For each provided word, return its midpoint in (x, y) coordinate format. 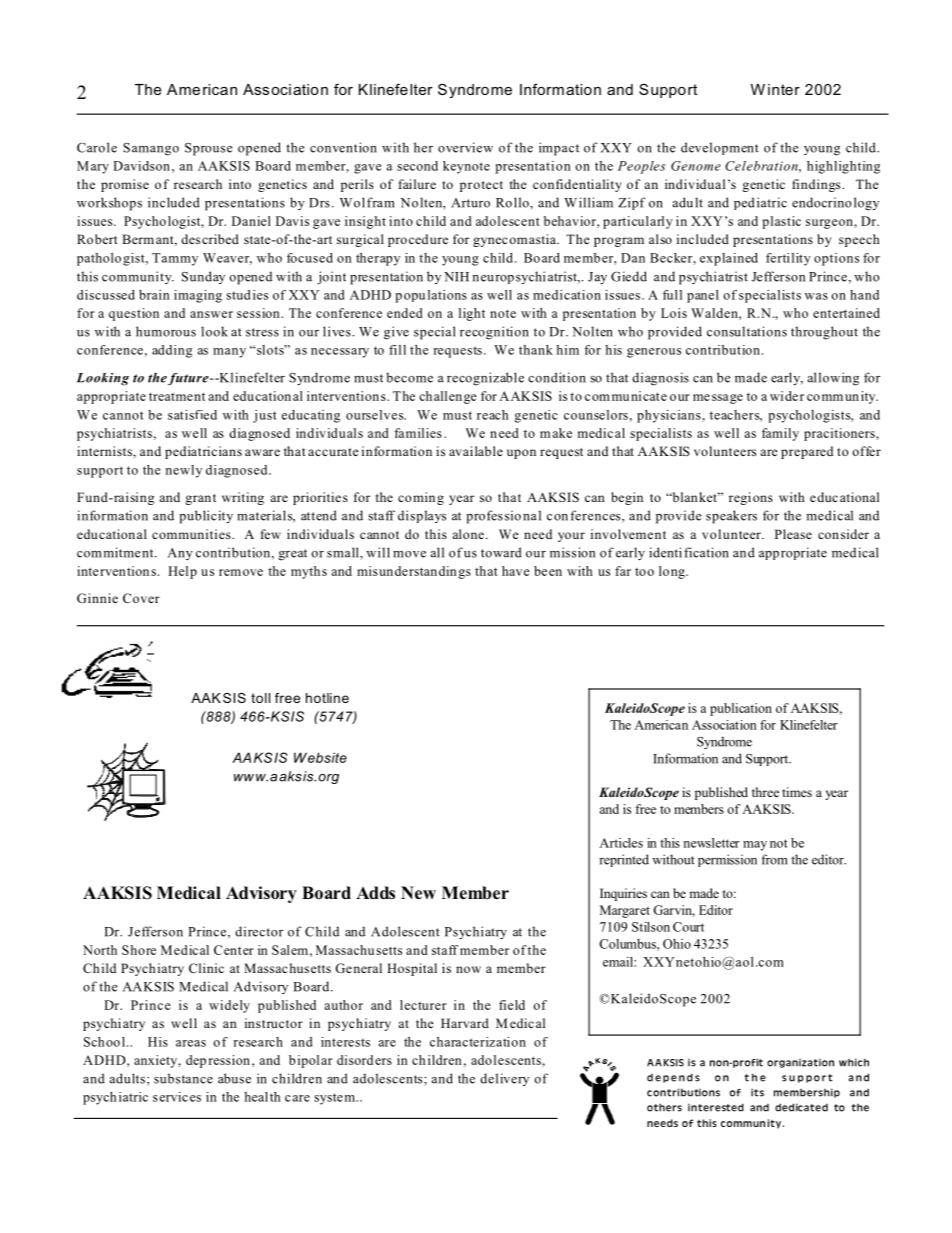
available (476, 451)
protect (481, 186)
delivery (504, 1079)
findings (817, 185)
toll (260, 698)
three (765, 792)
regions (751, 498)
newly (183, 471)
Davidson (141, 166)
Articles (621, 843)
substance (183, 1078)
